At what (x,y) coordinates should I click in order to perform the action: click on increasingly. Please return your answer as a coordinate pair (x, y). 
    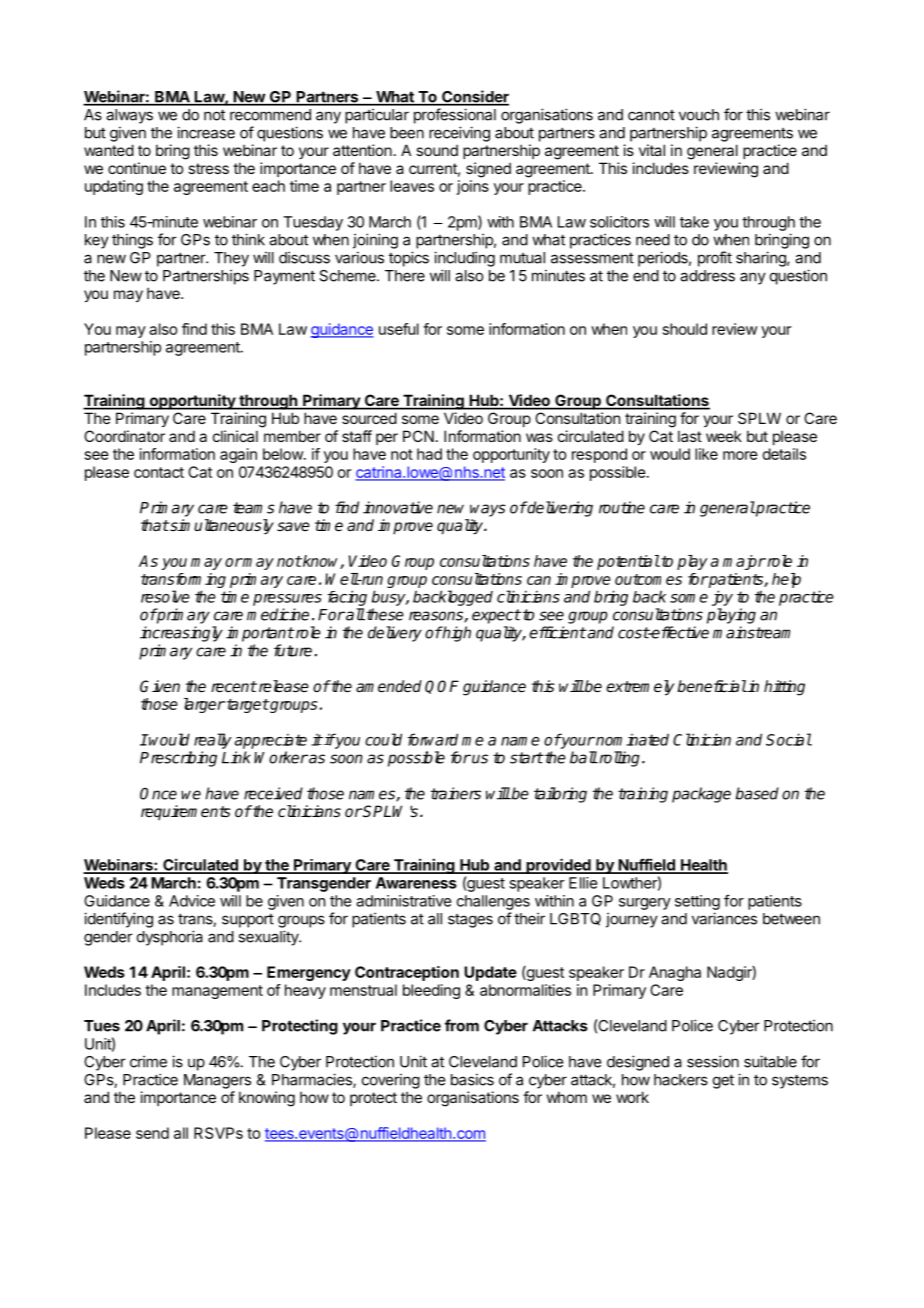
    Looking at the image, I should click on (181, 634).
